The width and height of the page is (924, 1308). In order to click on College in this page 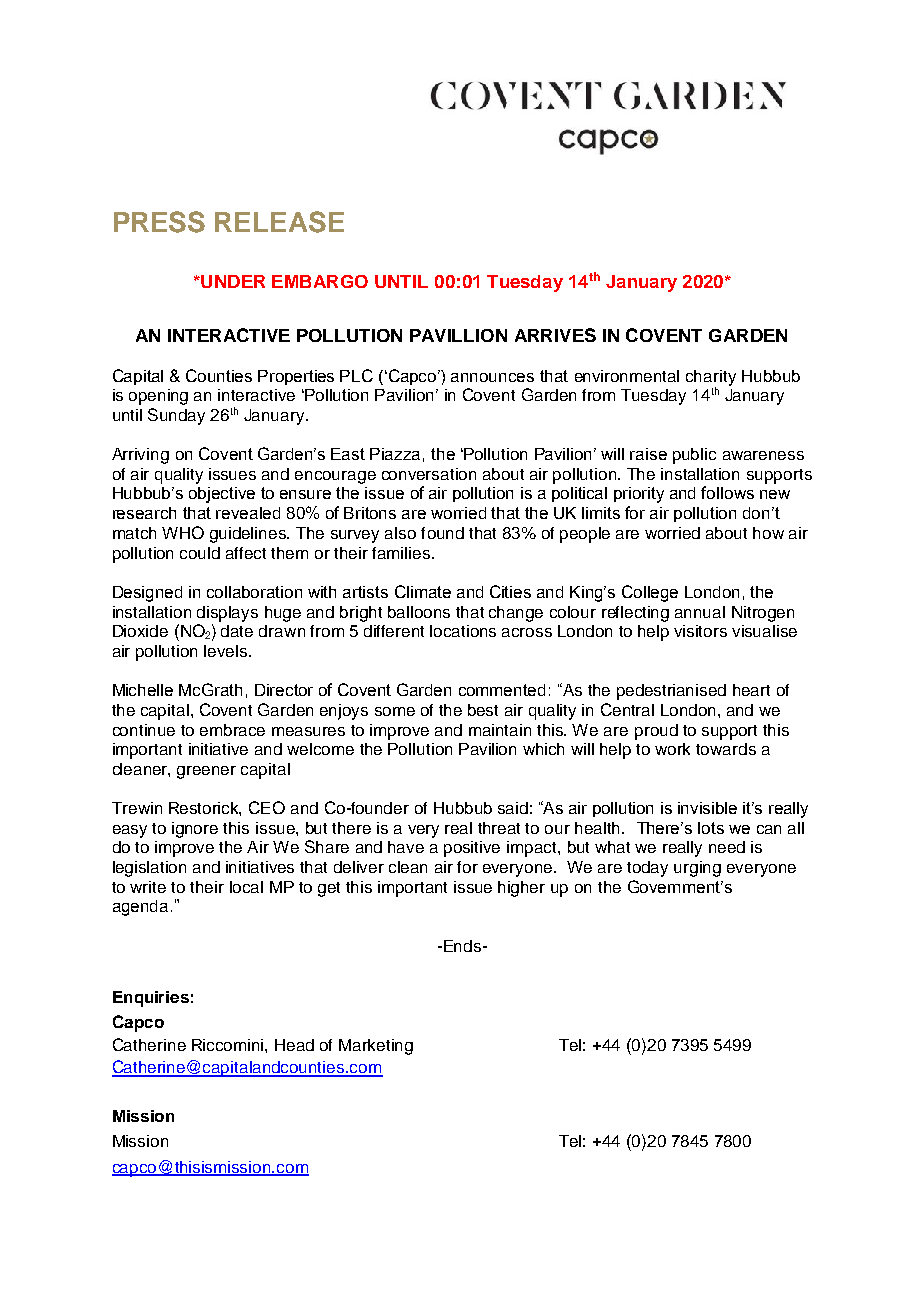, I will do `click(650, 593)`.
